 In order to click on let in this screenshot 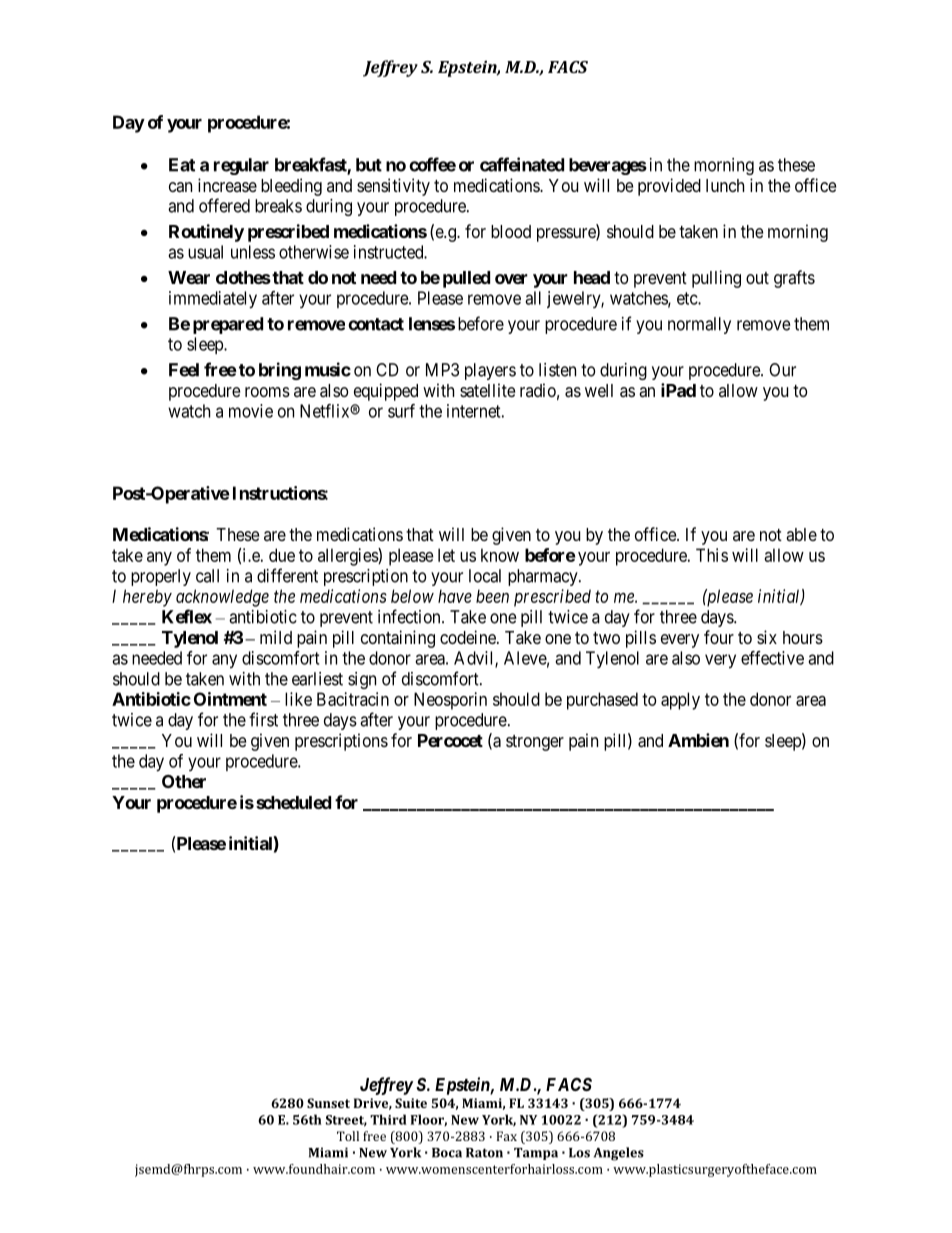, I will do `click(446, 555)`.
